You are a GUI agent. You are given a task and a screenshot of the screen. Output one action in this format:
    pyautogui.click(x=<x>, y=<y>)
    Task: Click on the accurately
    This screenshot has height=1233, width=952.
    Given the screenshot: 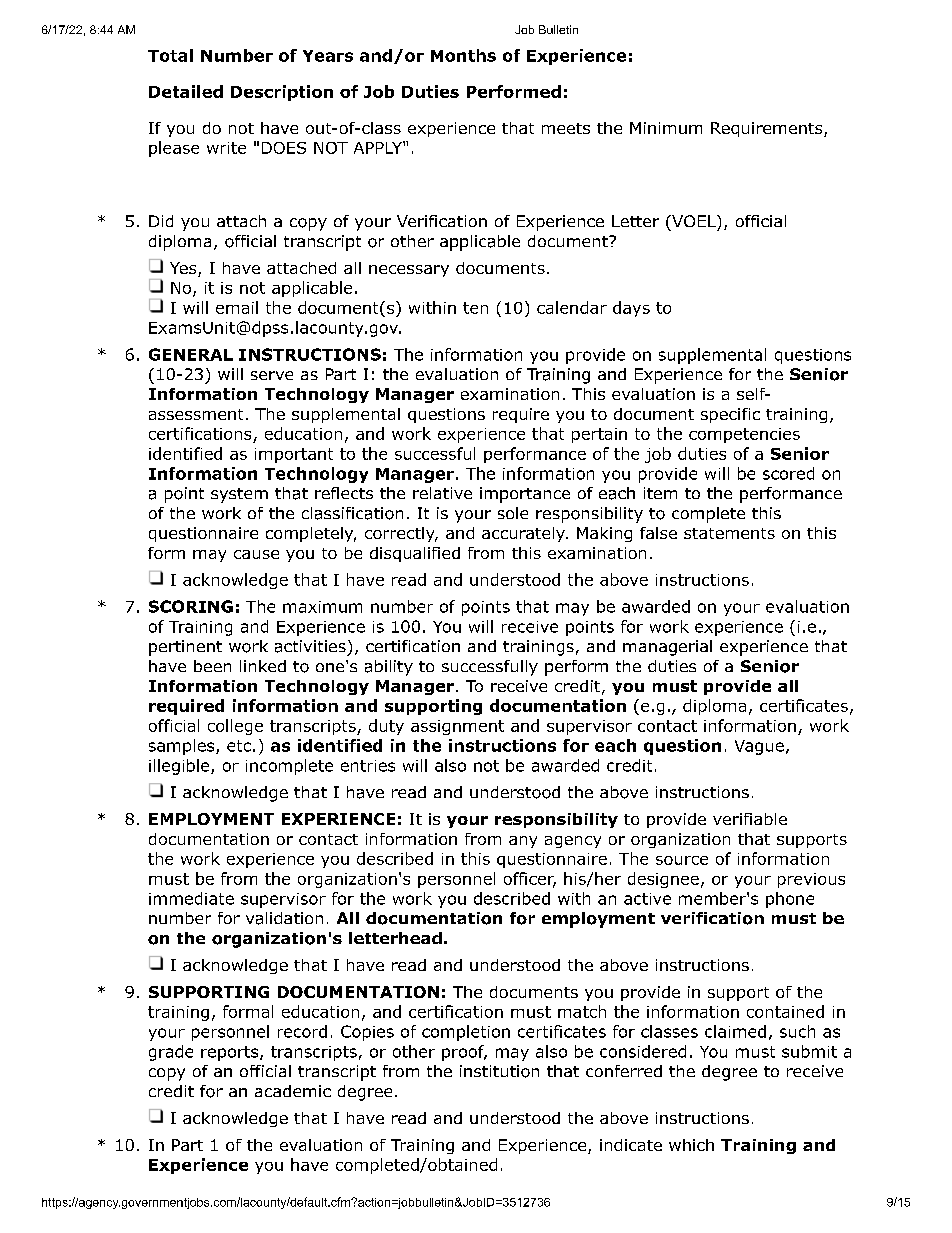 What is the action you would take?
    pyautogui.click(x=524, y=534)
